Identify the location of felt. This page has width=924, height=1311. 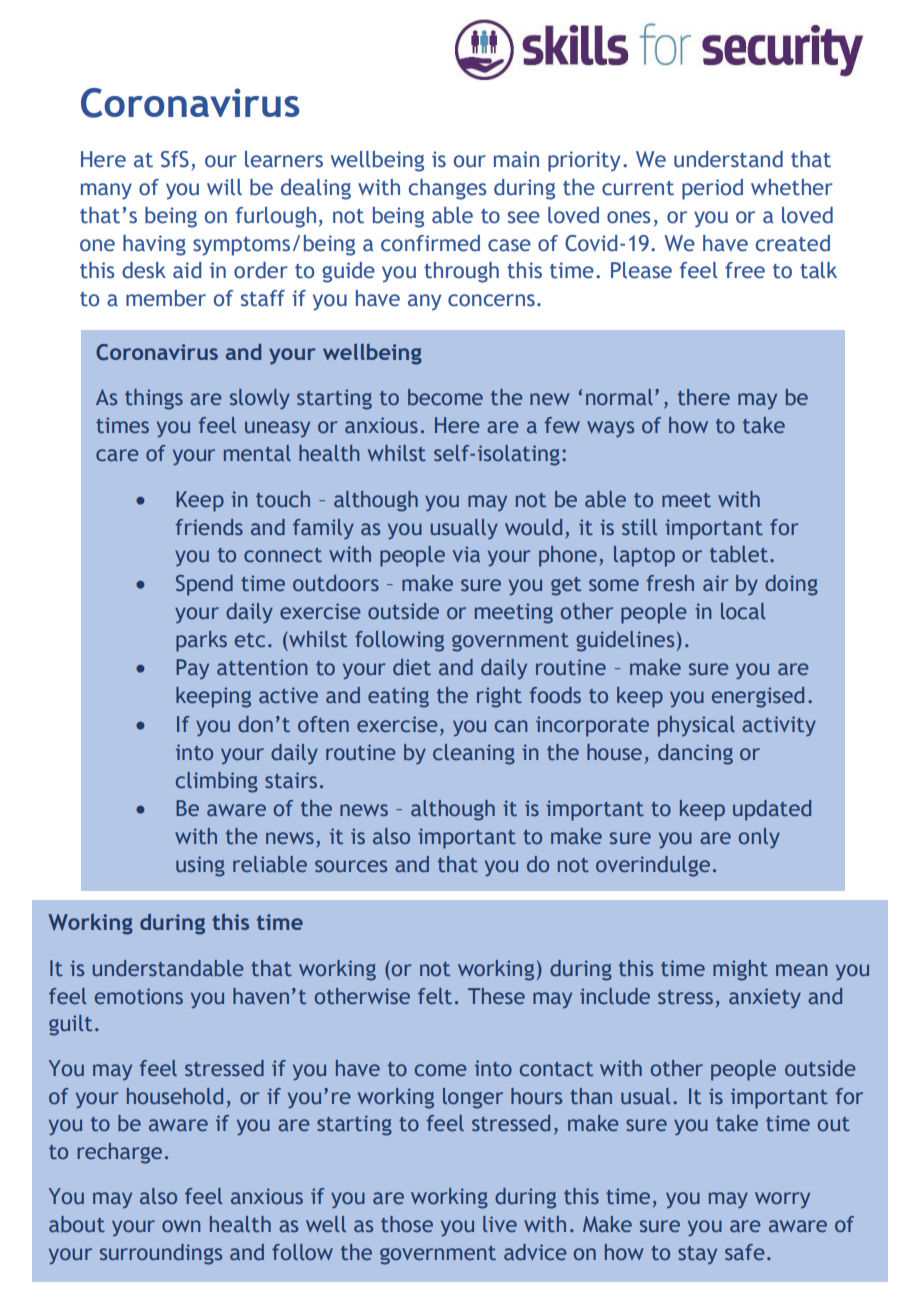
(435, 996).
